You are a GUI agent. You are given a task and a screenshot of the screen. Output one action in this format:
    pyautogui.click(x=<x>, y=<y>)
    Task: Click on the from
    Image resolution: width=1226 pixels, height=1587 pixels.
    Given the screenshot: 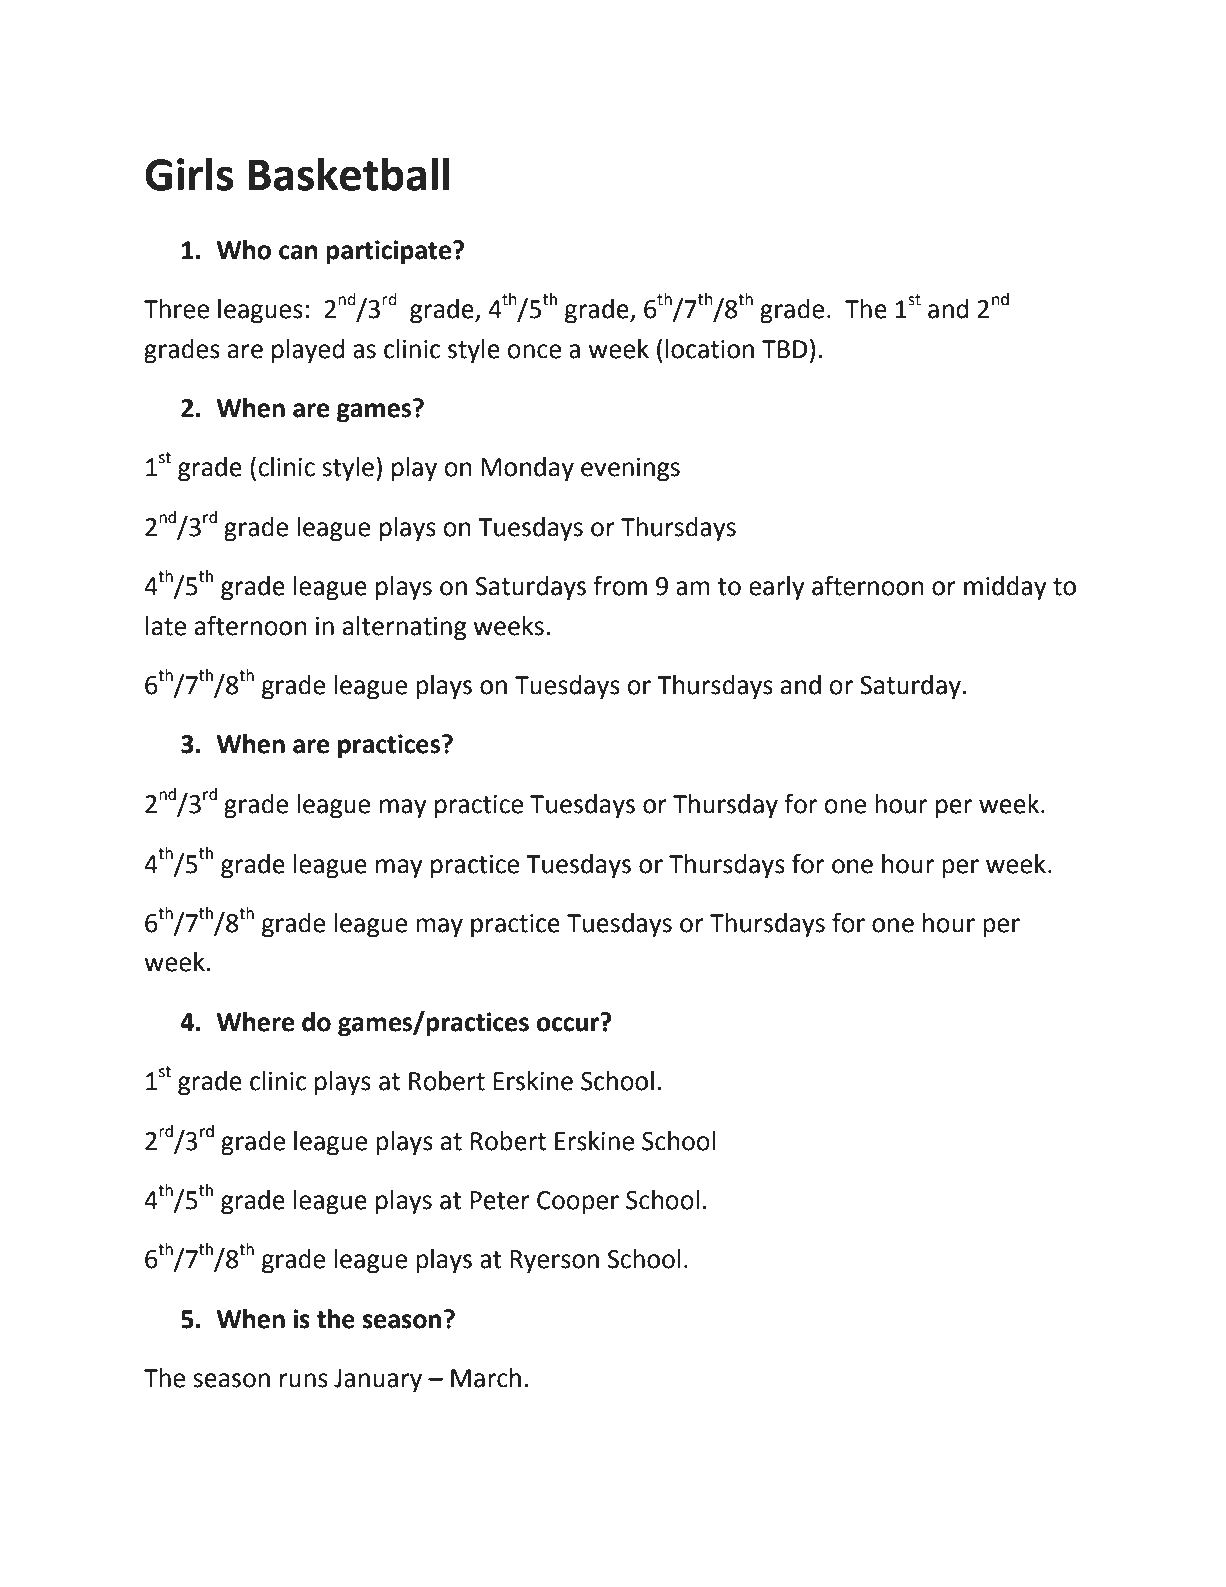 What is the action you would take?
    pyautogui.click(x=620, y=585)
